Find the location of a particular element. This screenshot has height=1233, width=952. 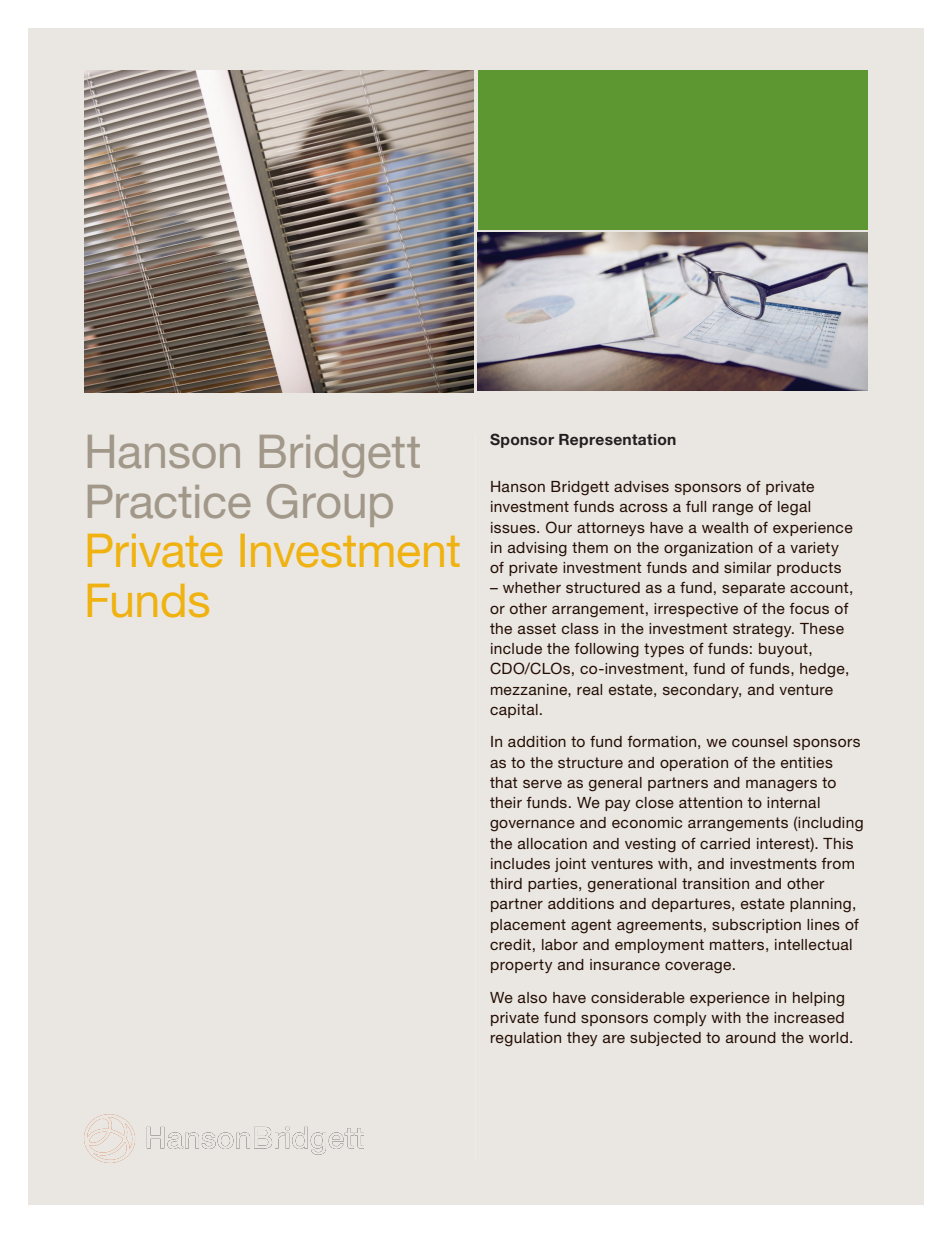

legal is located at coordinates (794, 508).
